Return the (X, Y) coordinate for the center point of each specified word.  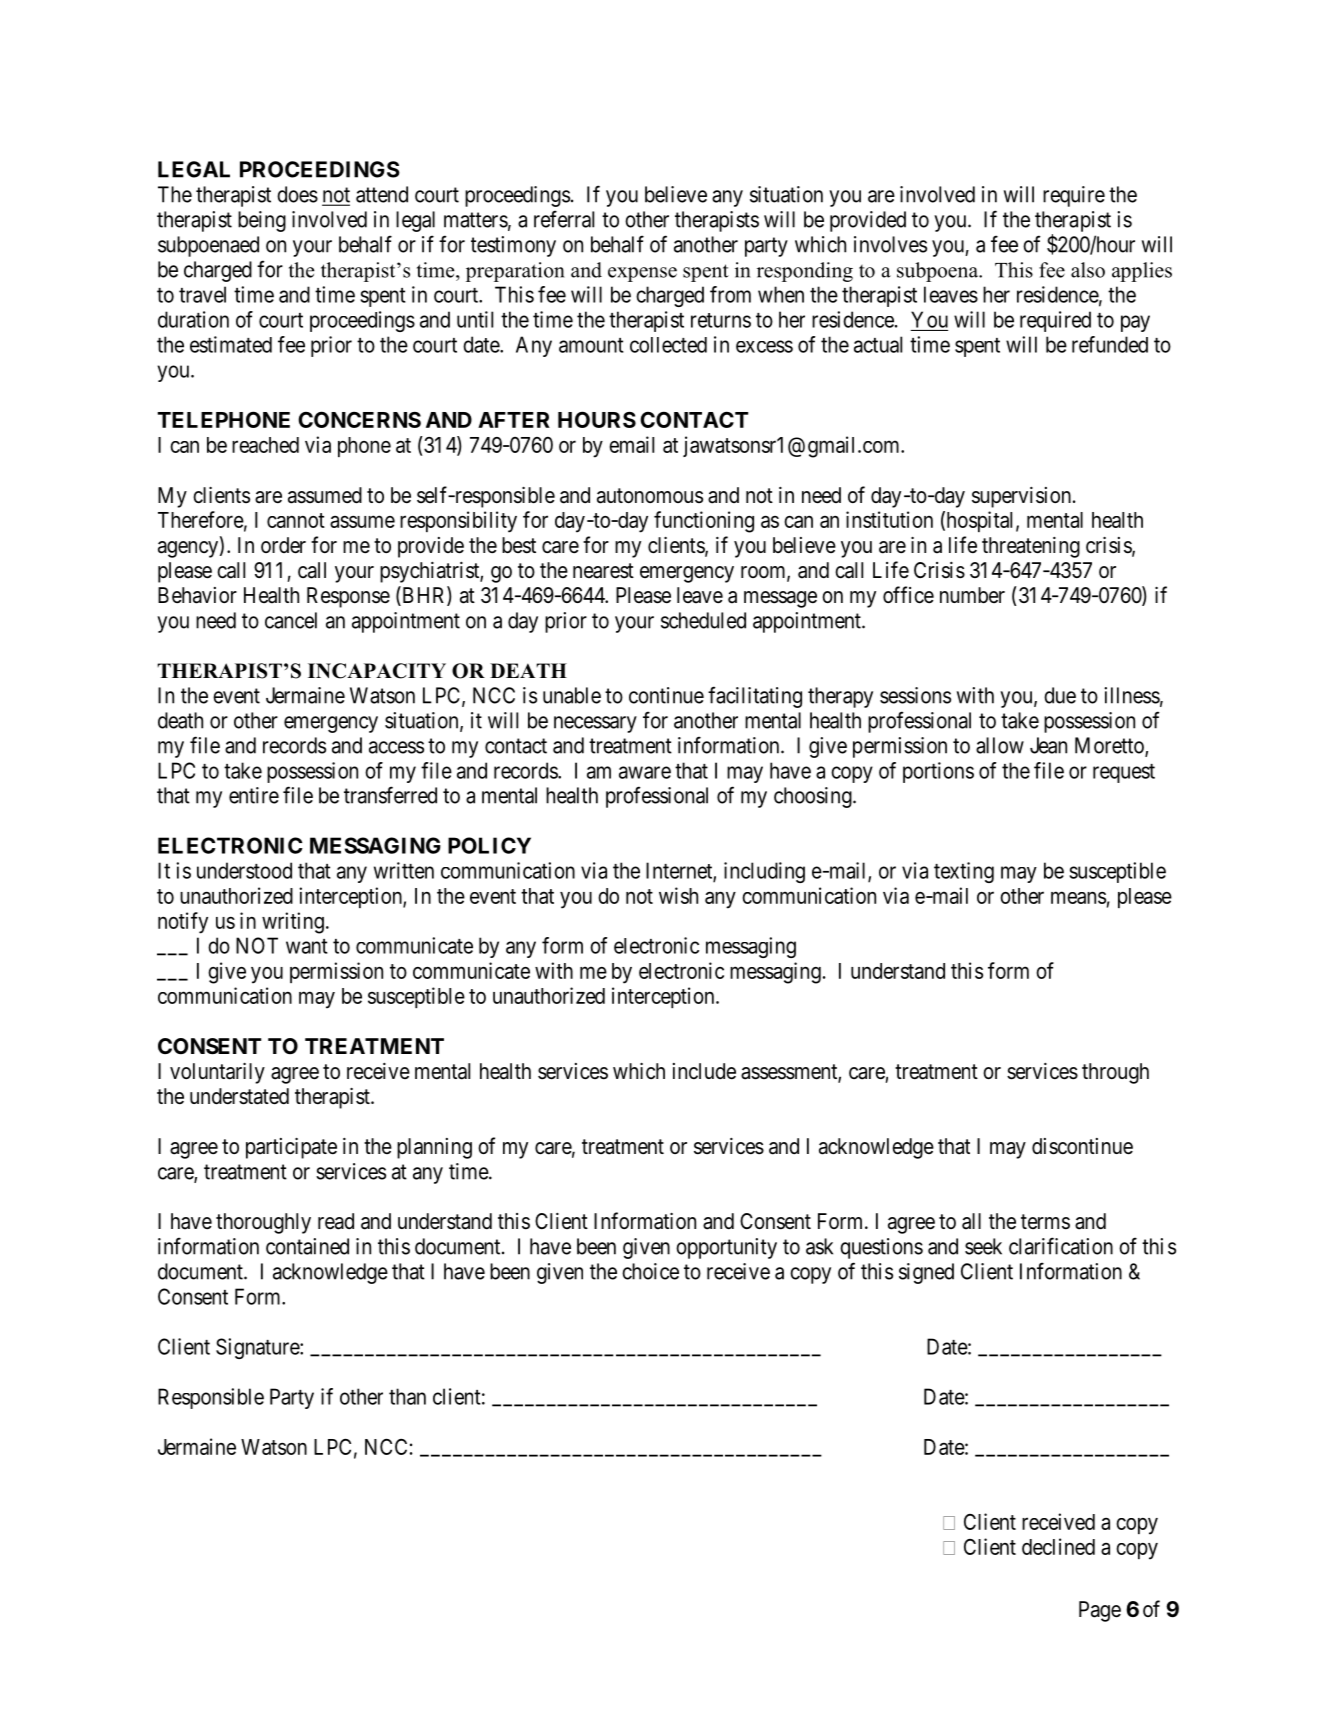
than (407, 1396)
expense (642, 274)
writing (293, 923)
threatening (1031, 547)
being (262, 221)
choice (650, 1271)
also (1088, 270)
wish (678, 895)
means (1078, 897)
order (283, 545)
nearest (603, 571)
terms (1045, 1222)
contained (307, 1246)
